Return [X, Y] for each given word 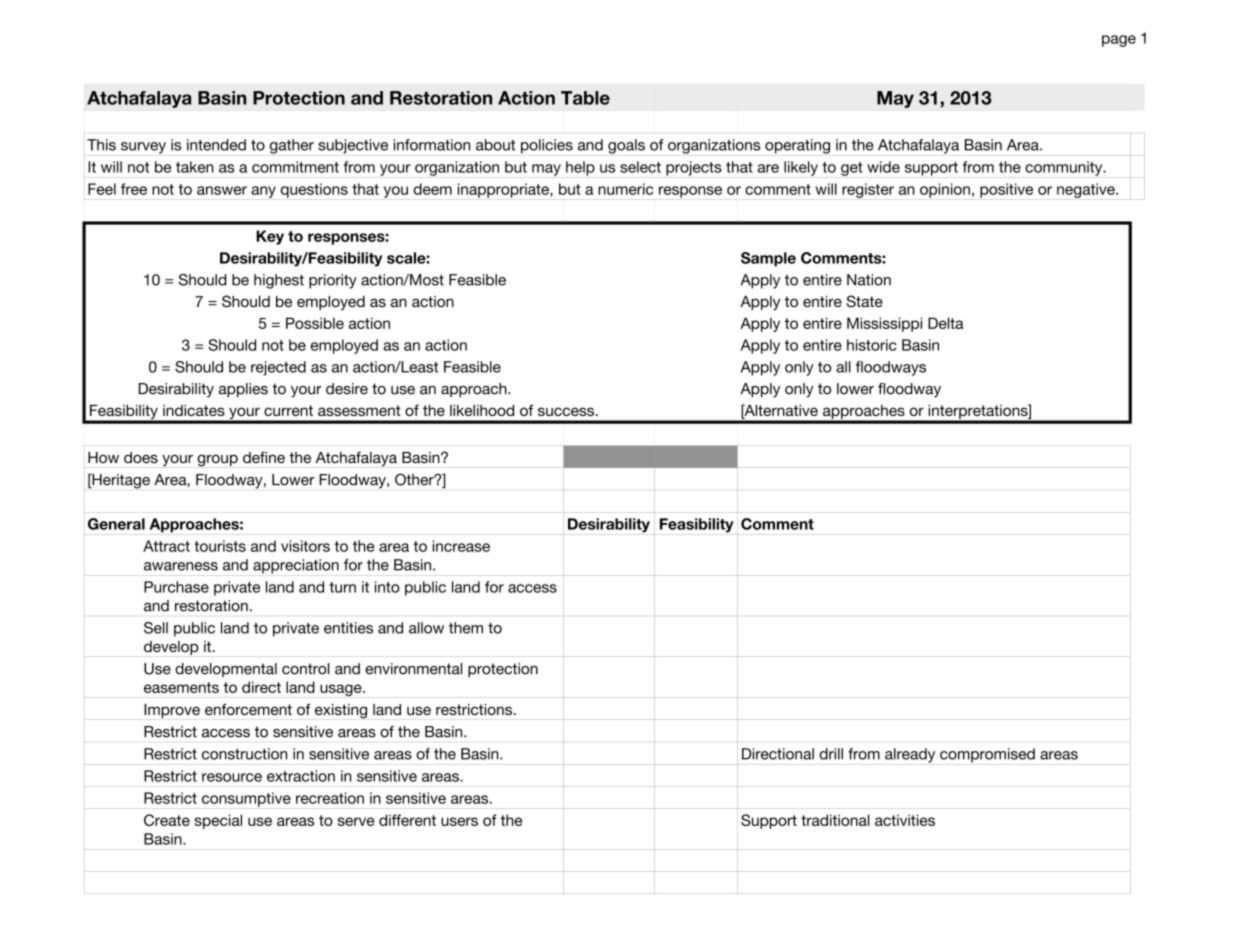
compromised [987, 755]
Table [585, 98]
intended [216, 145]
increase [461, 546]
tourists [220, 546]
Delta [946, 323]
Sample [768, 259]
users [459, 821]
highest [279, 281]
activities [905, 820]
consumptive [246, 799]
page [1119, 41]
